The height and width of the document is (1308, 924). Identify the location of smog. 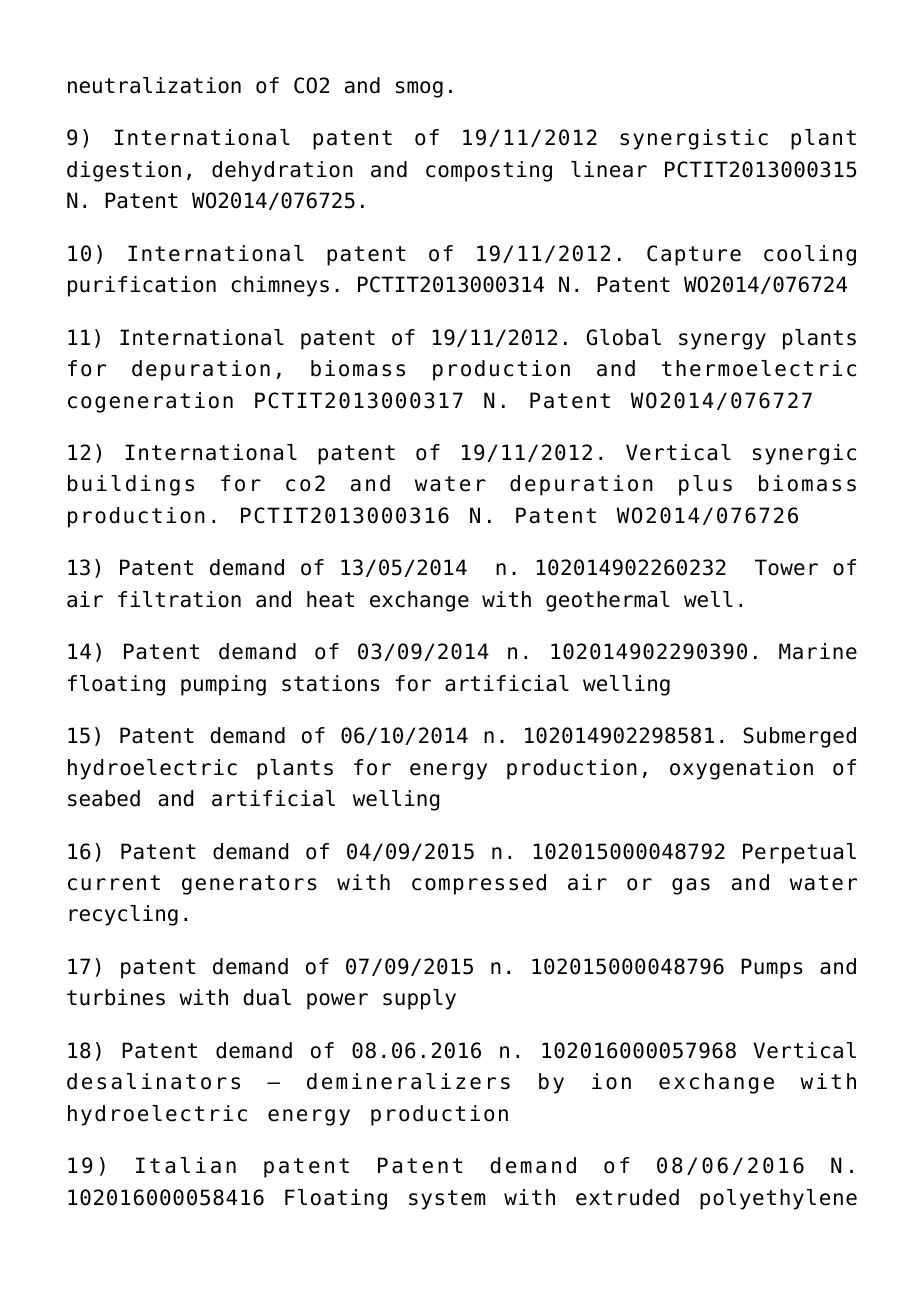
(419, 89).
